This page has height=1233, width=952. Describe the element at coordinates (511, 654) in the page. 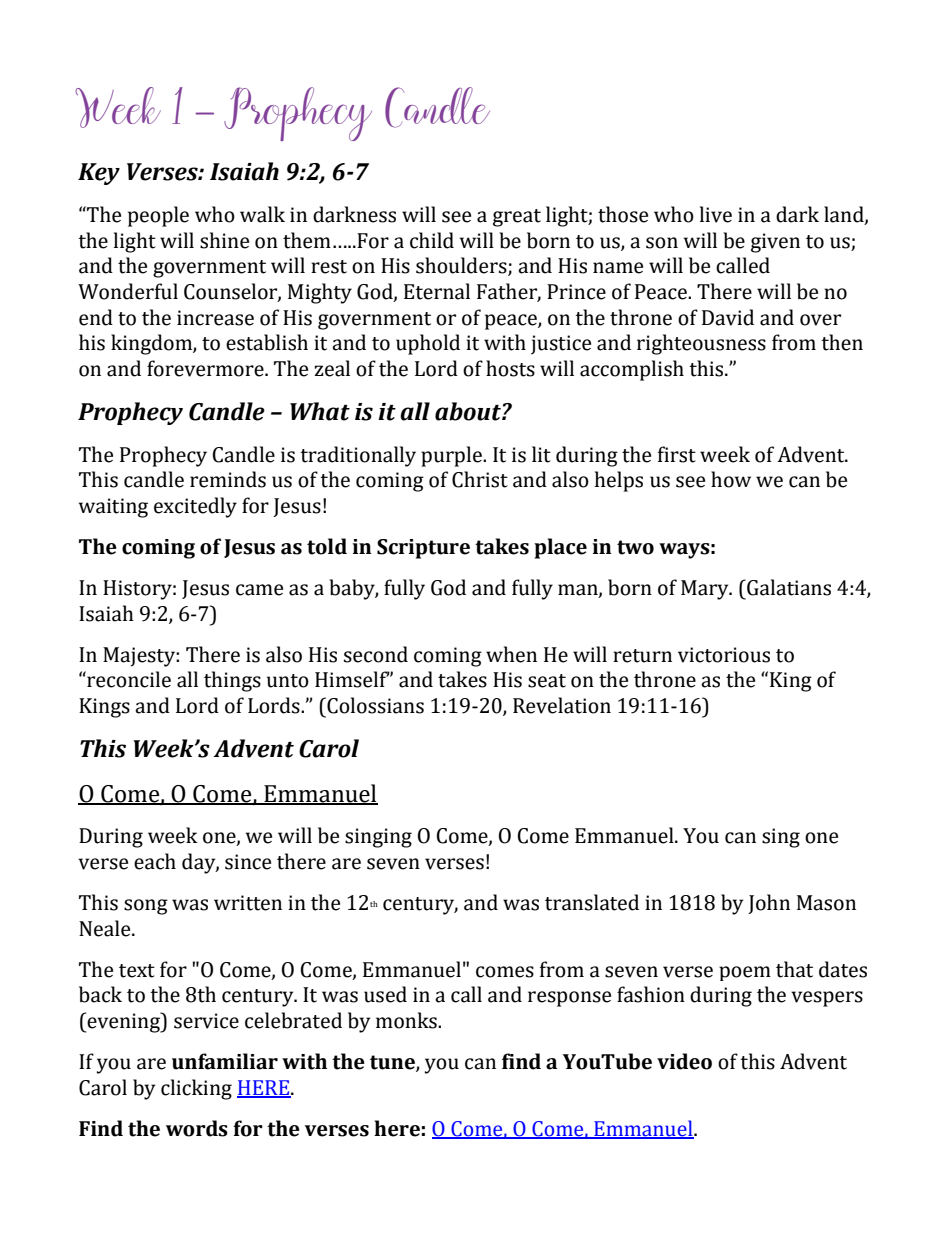

I see `when` at that location.
